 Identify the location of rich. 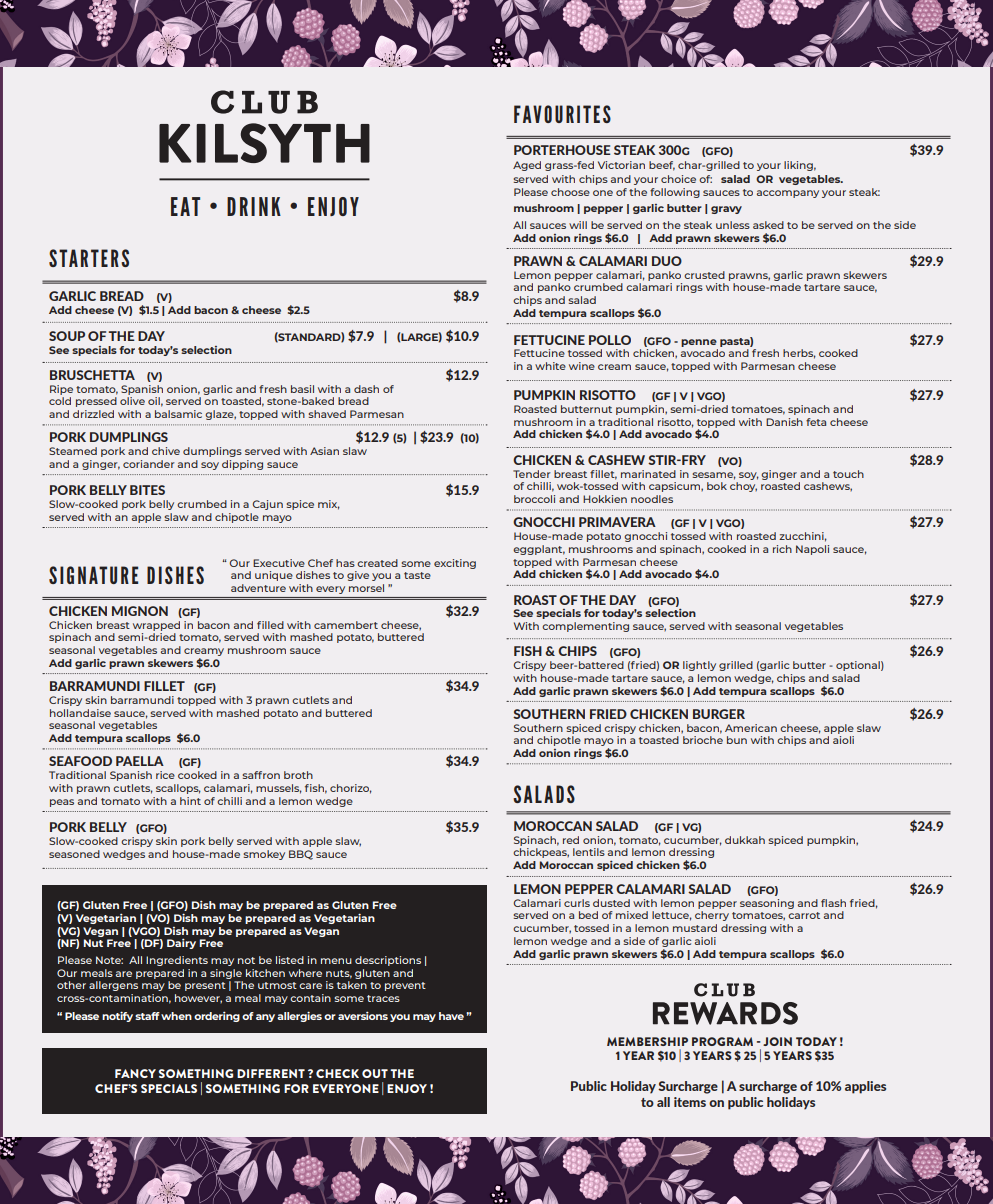
(782, 549).
